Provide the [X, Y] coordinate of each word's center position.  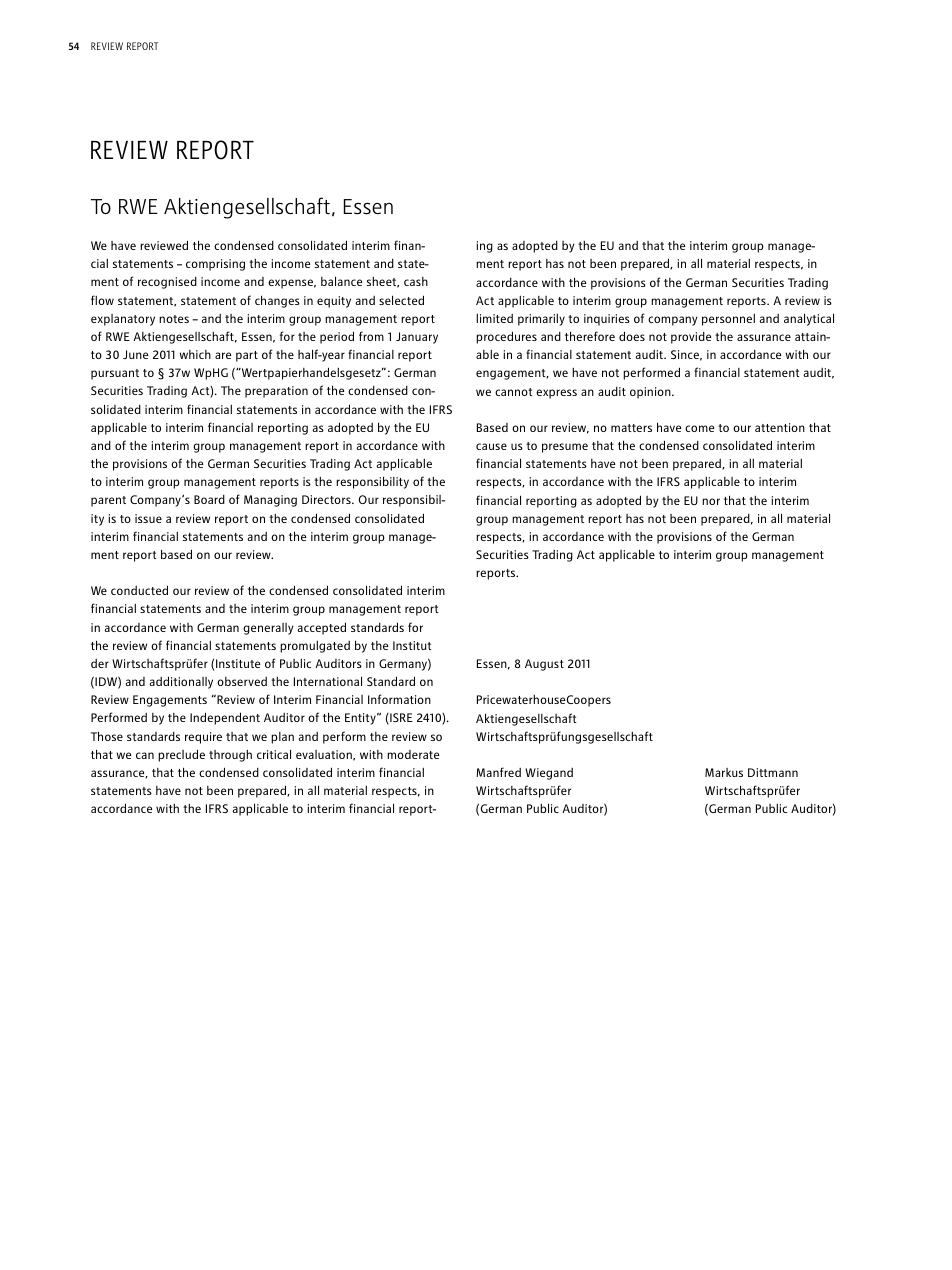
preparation [276, 392]
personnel [728, 320]
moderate [413, 754]
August [544, 665]
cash [416, 281]
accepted [321, 628]
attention [780, 427]
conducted [139, 590]
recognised [167, 283]
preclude [181, 755]
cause [491, 446]
